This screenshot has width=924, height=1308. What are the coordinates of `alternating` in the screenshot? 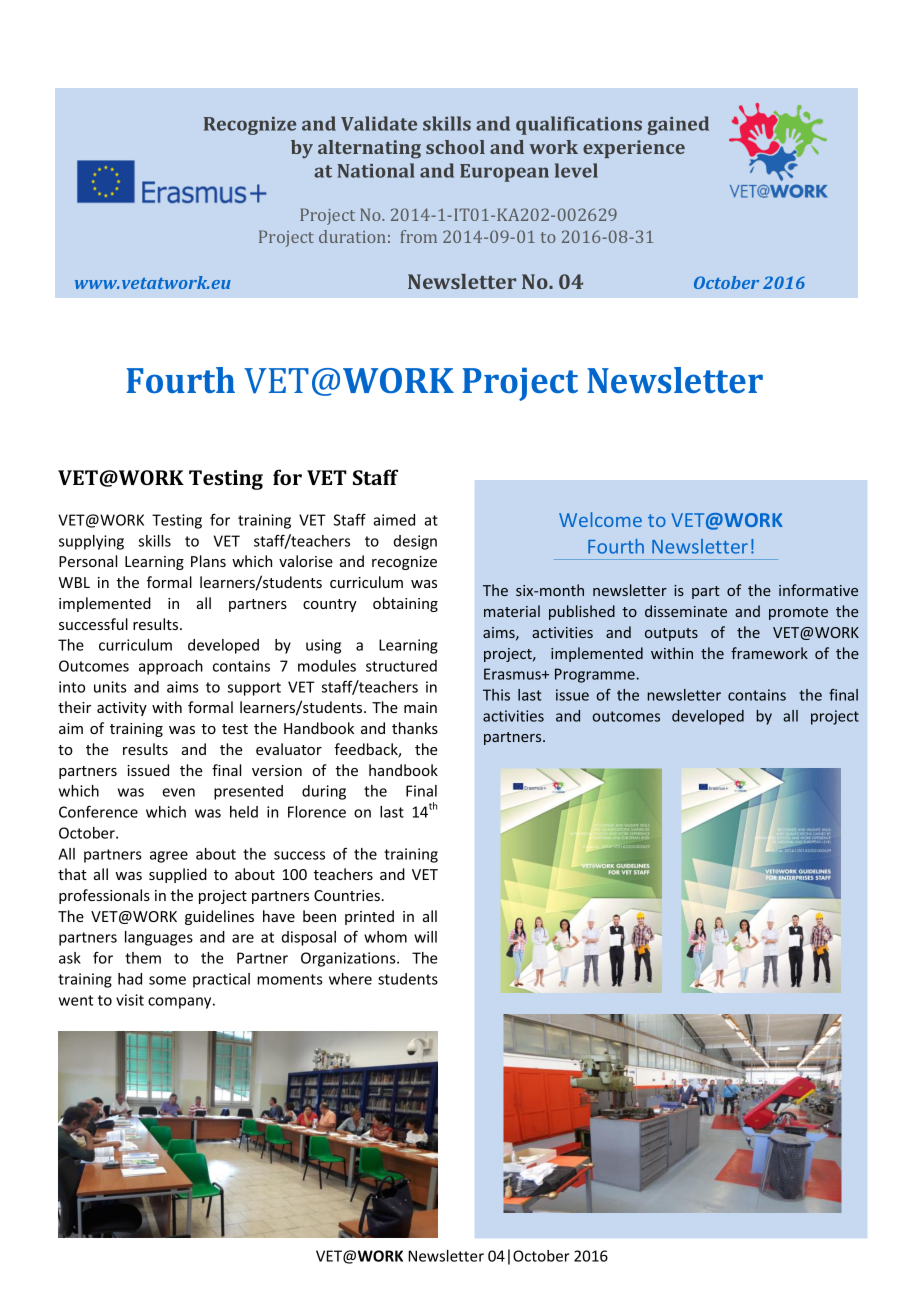 It's located at (369, 149).
